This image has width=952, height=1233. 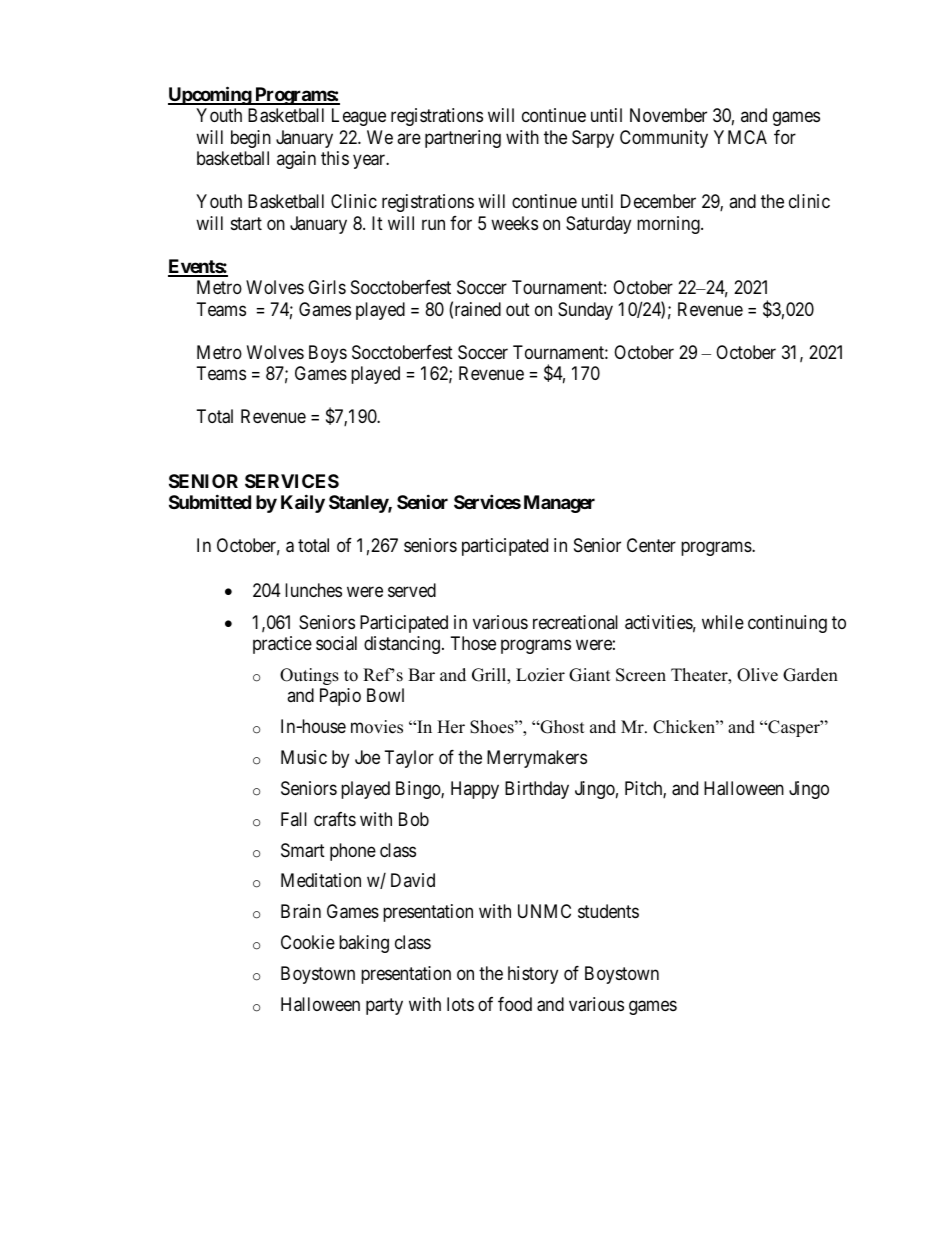 What do you see at coordinates (810, 675) in the image?
I see `Garden` at bounding box center [810, 675].
